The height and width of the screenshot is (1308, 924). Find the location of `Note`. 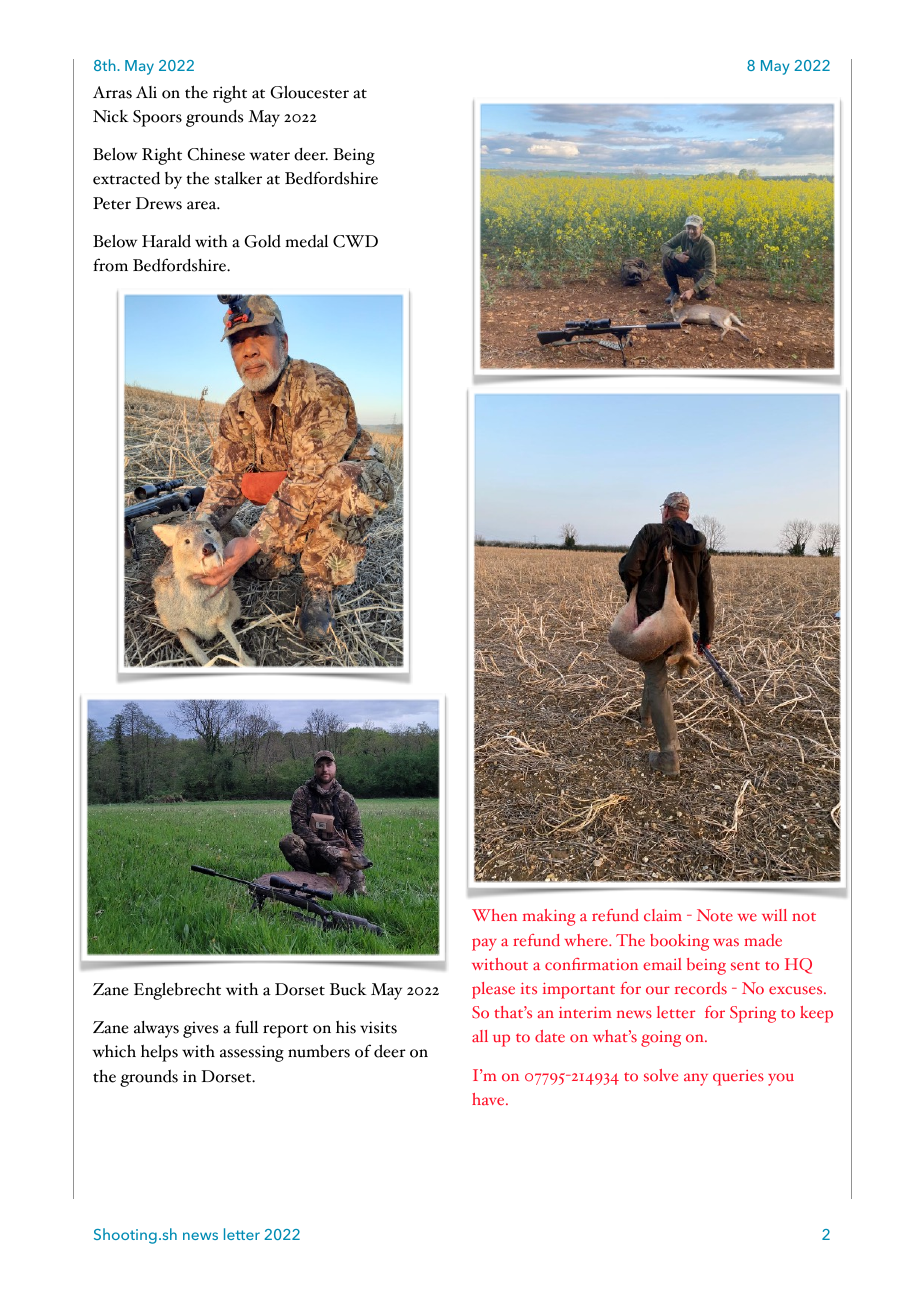

Note is located at coordinates (715, 915).
